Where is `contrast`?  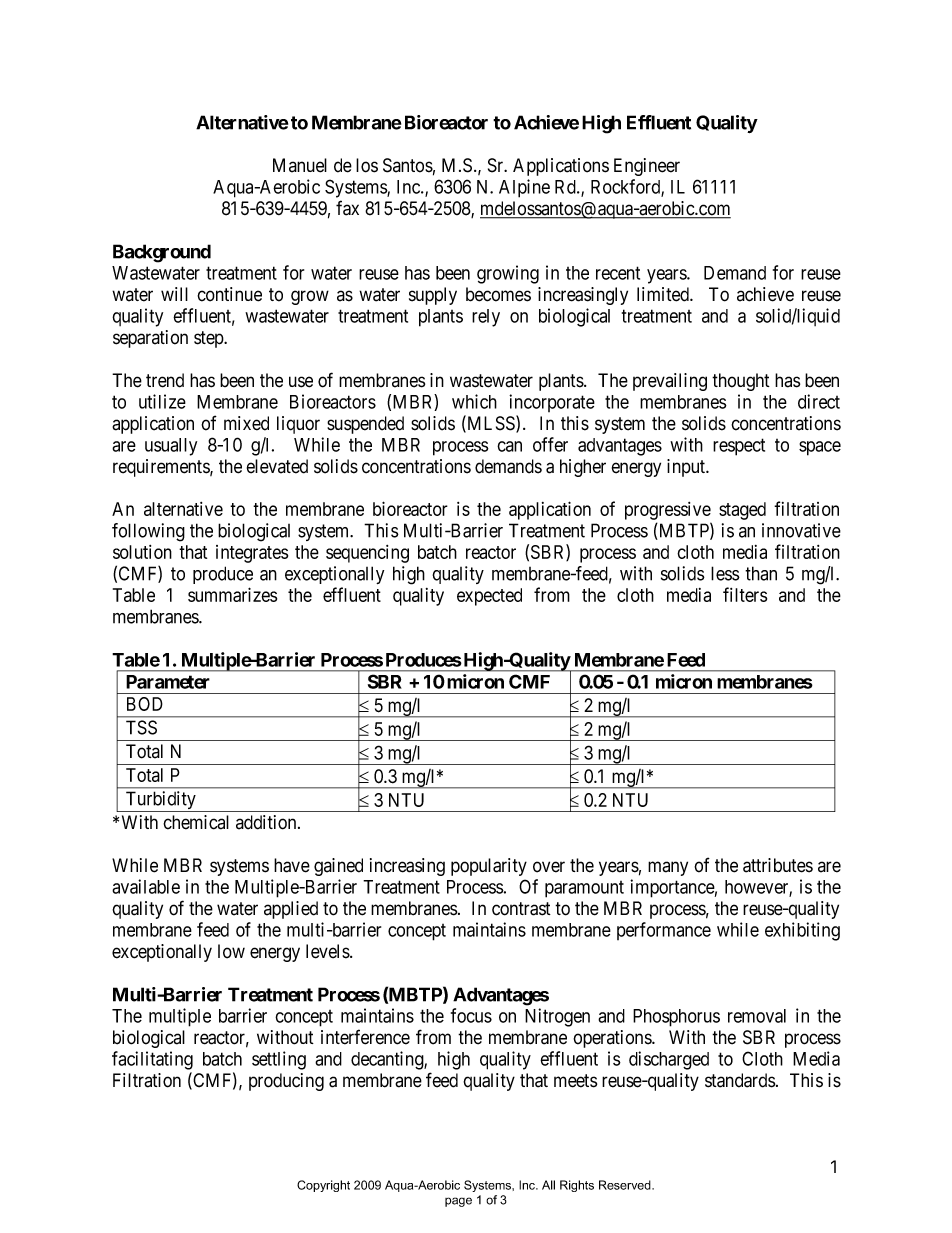
contrast is located at coordinates (521, 909).
